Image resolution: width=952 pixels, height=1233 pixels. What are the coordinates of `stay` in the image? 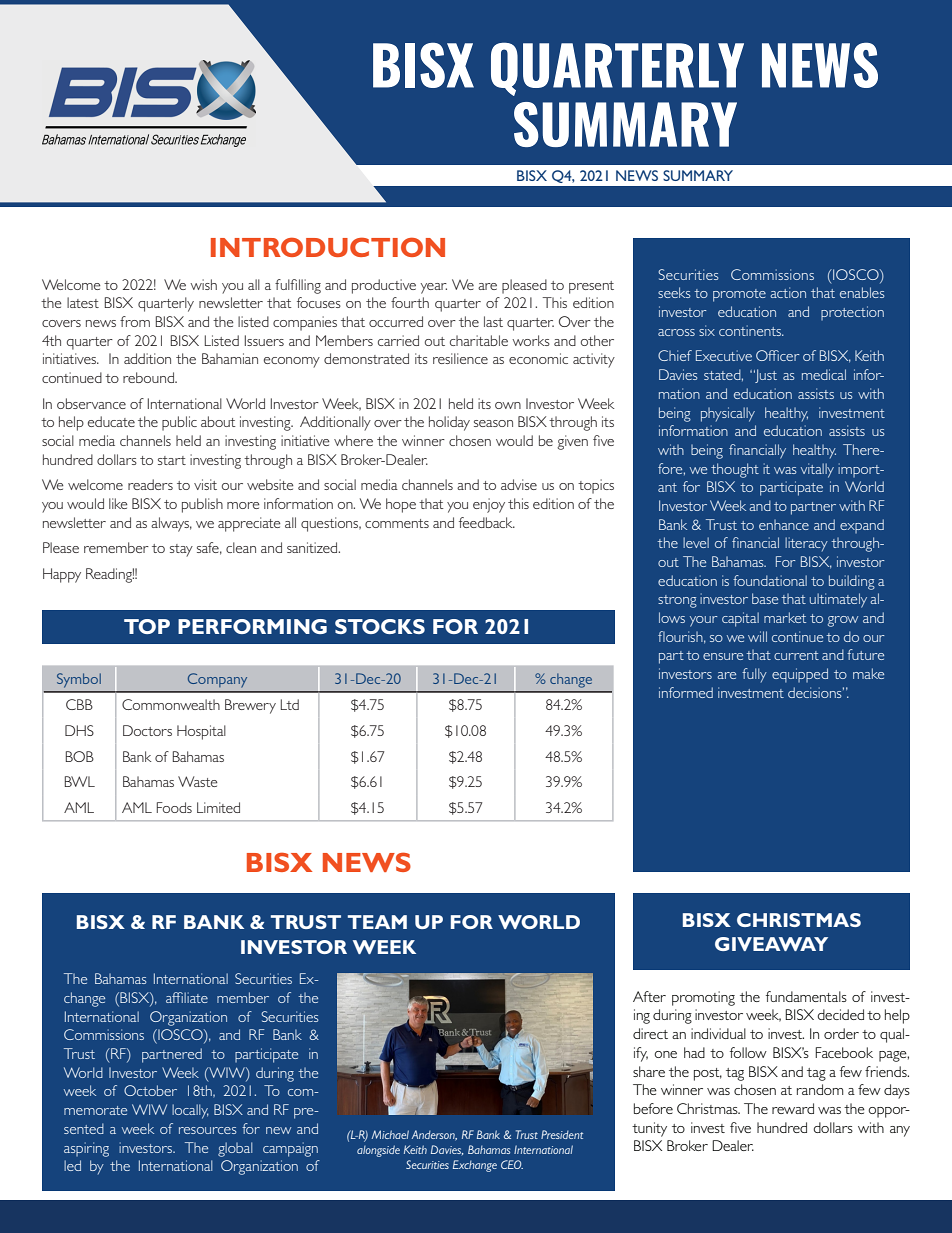 It's located at (181, 550).
